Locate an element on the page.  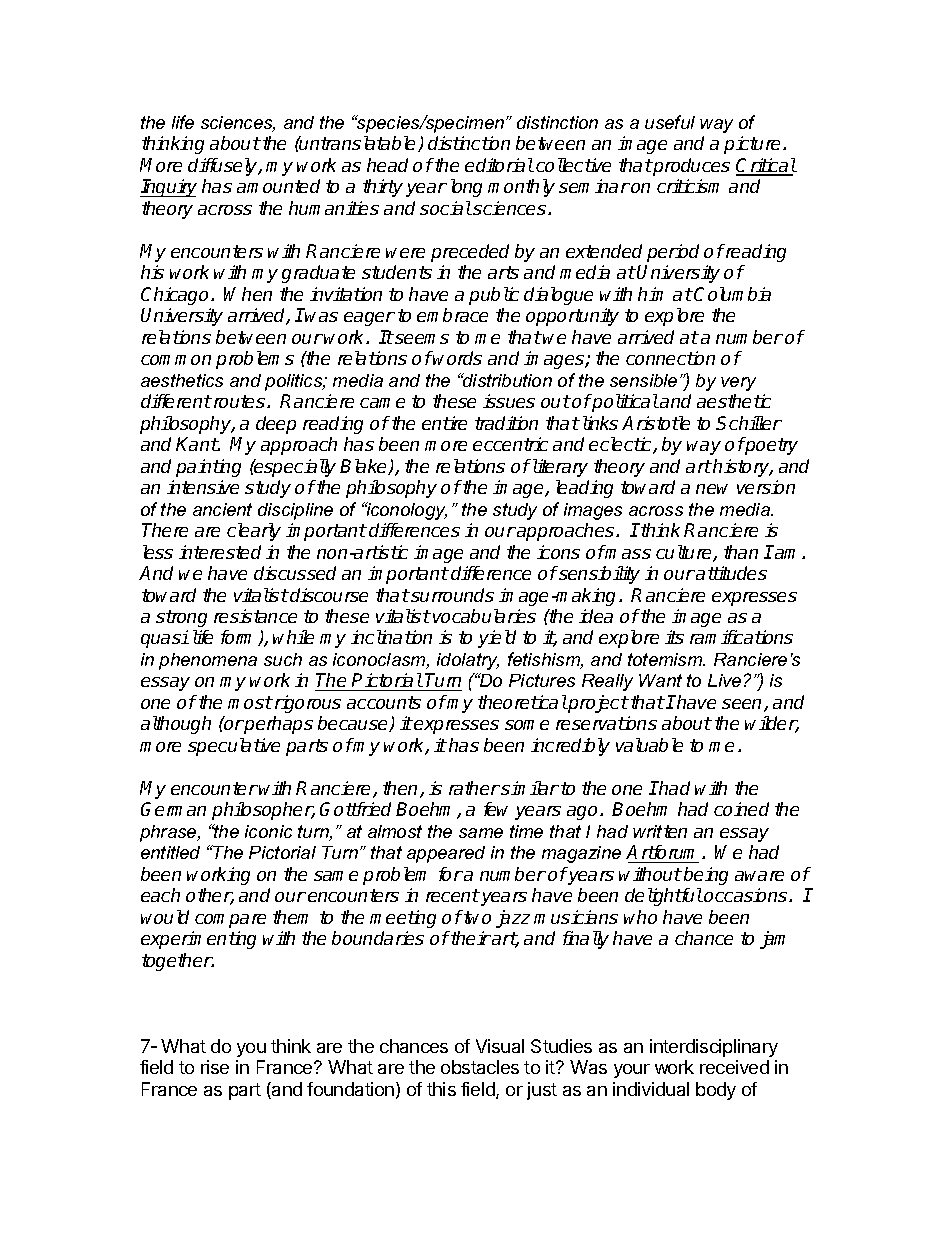
amounted is located at coordinates (278, 186).
